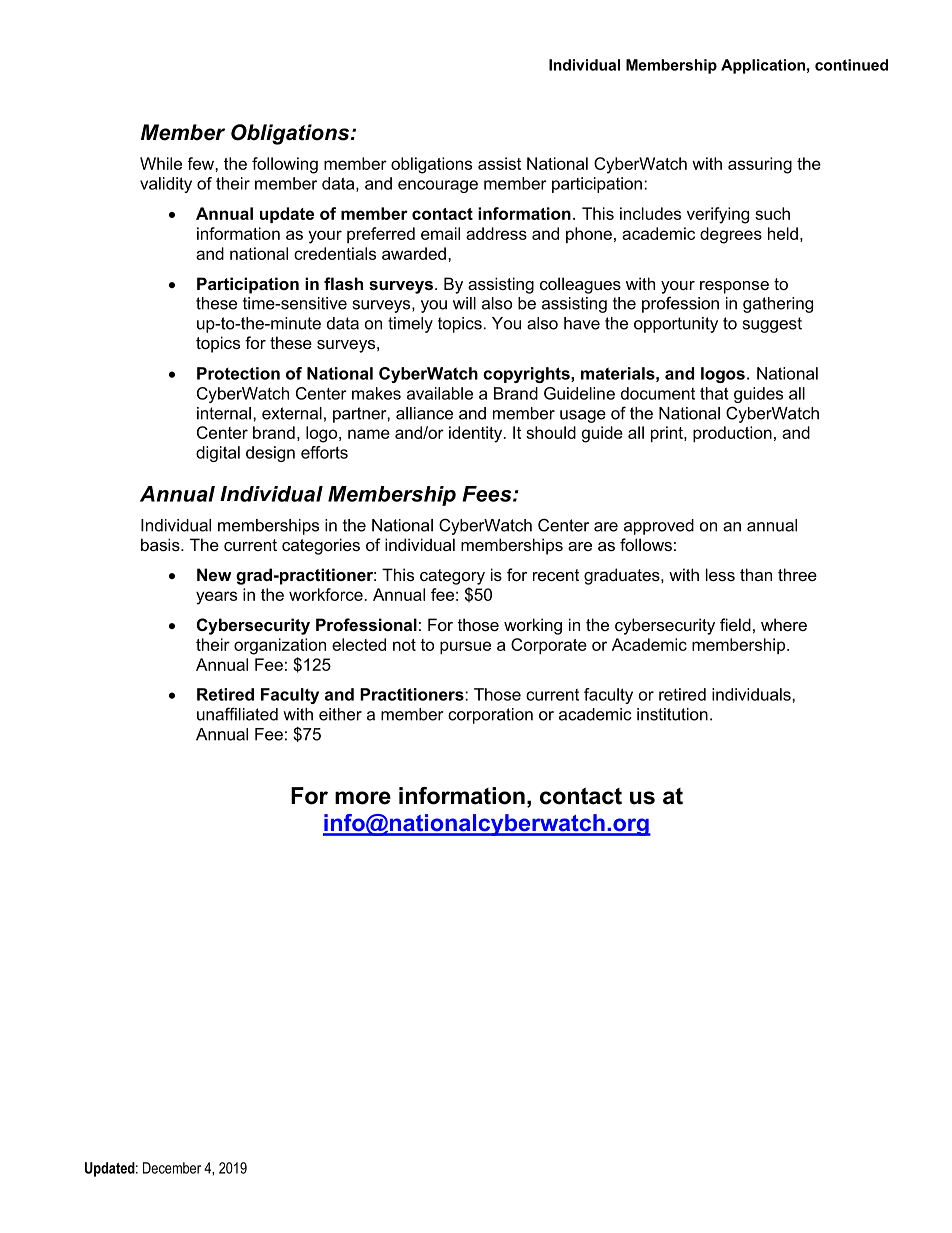 Image resolution: width=952 pixels, height=1233 pixels. I want to click on working, so click(533, 626).
